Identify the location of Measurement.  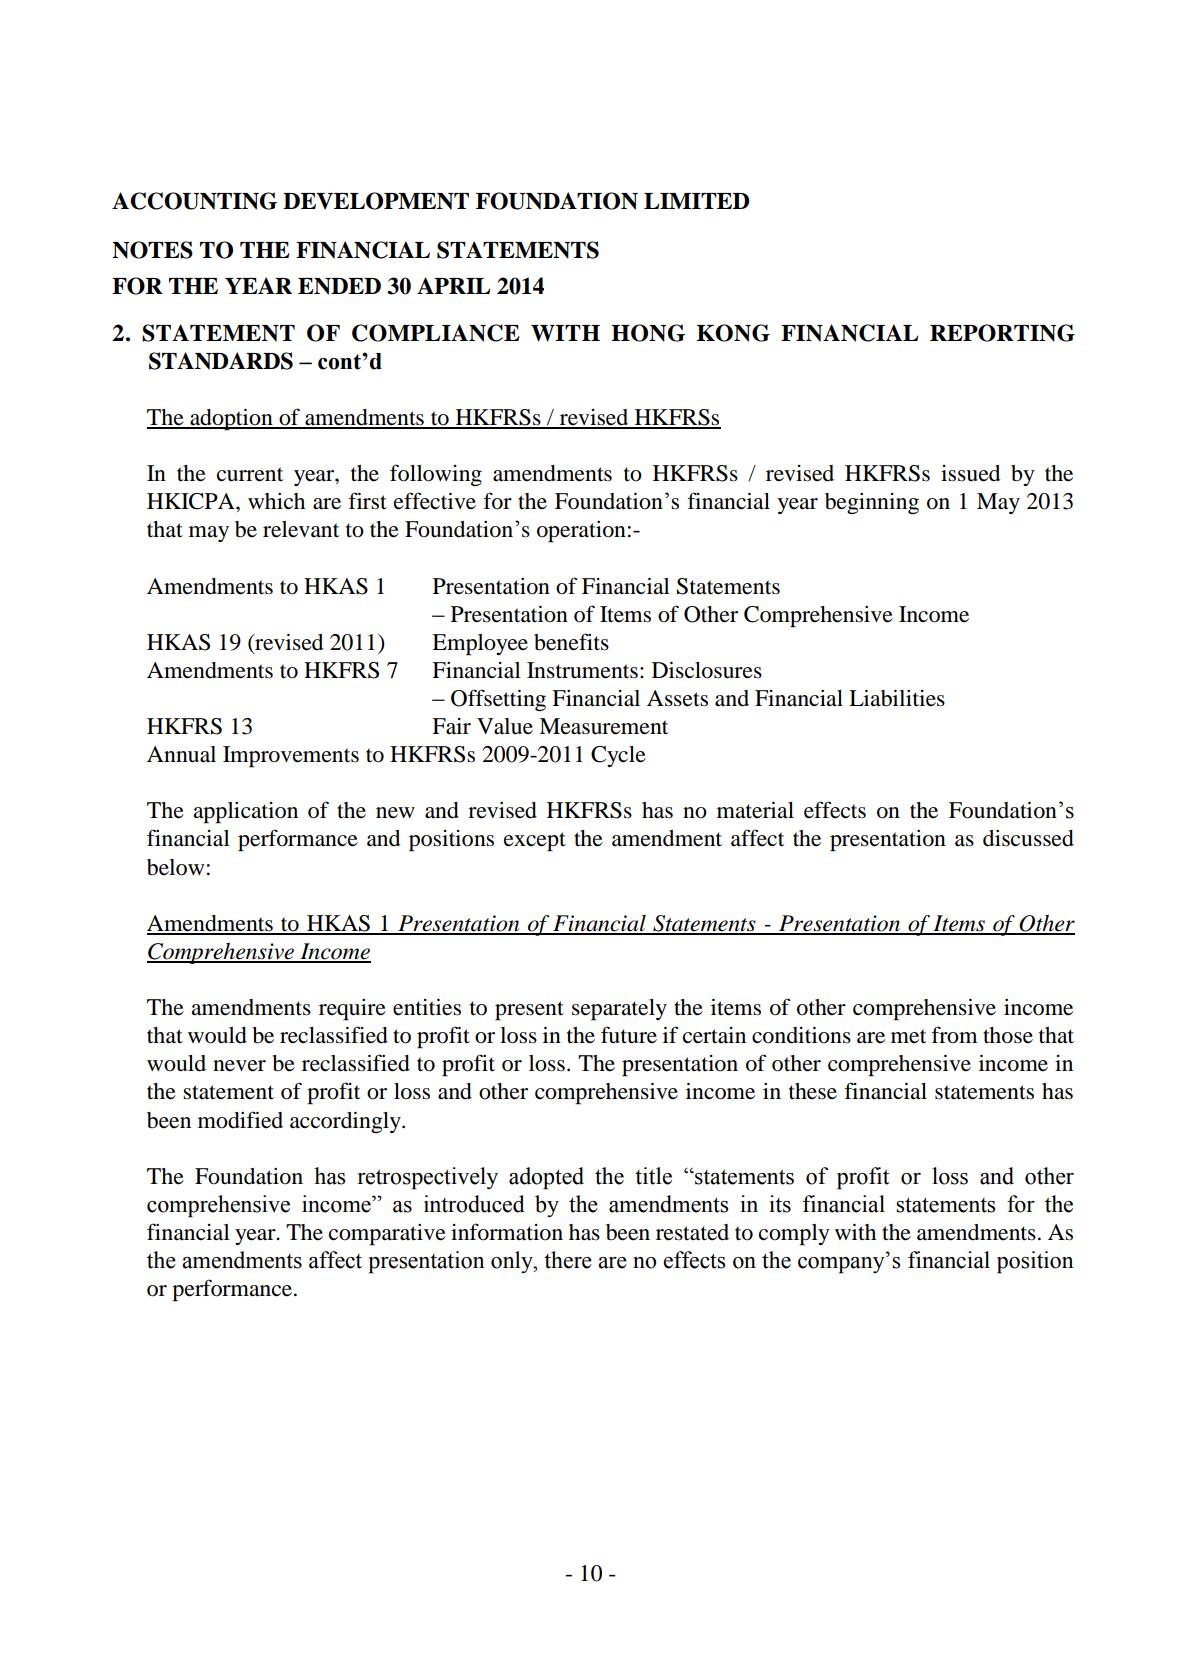
(603, 726).
